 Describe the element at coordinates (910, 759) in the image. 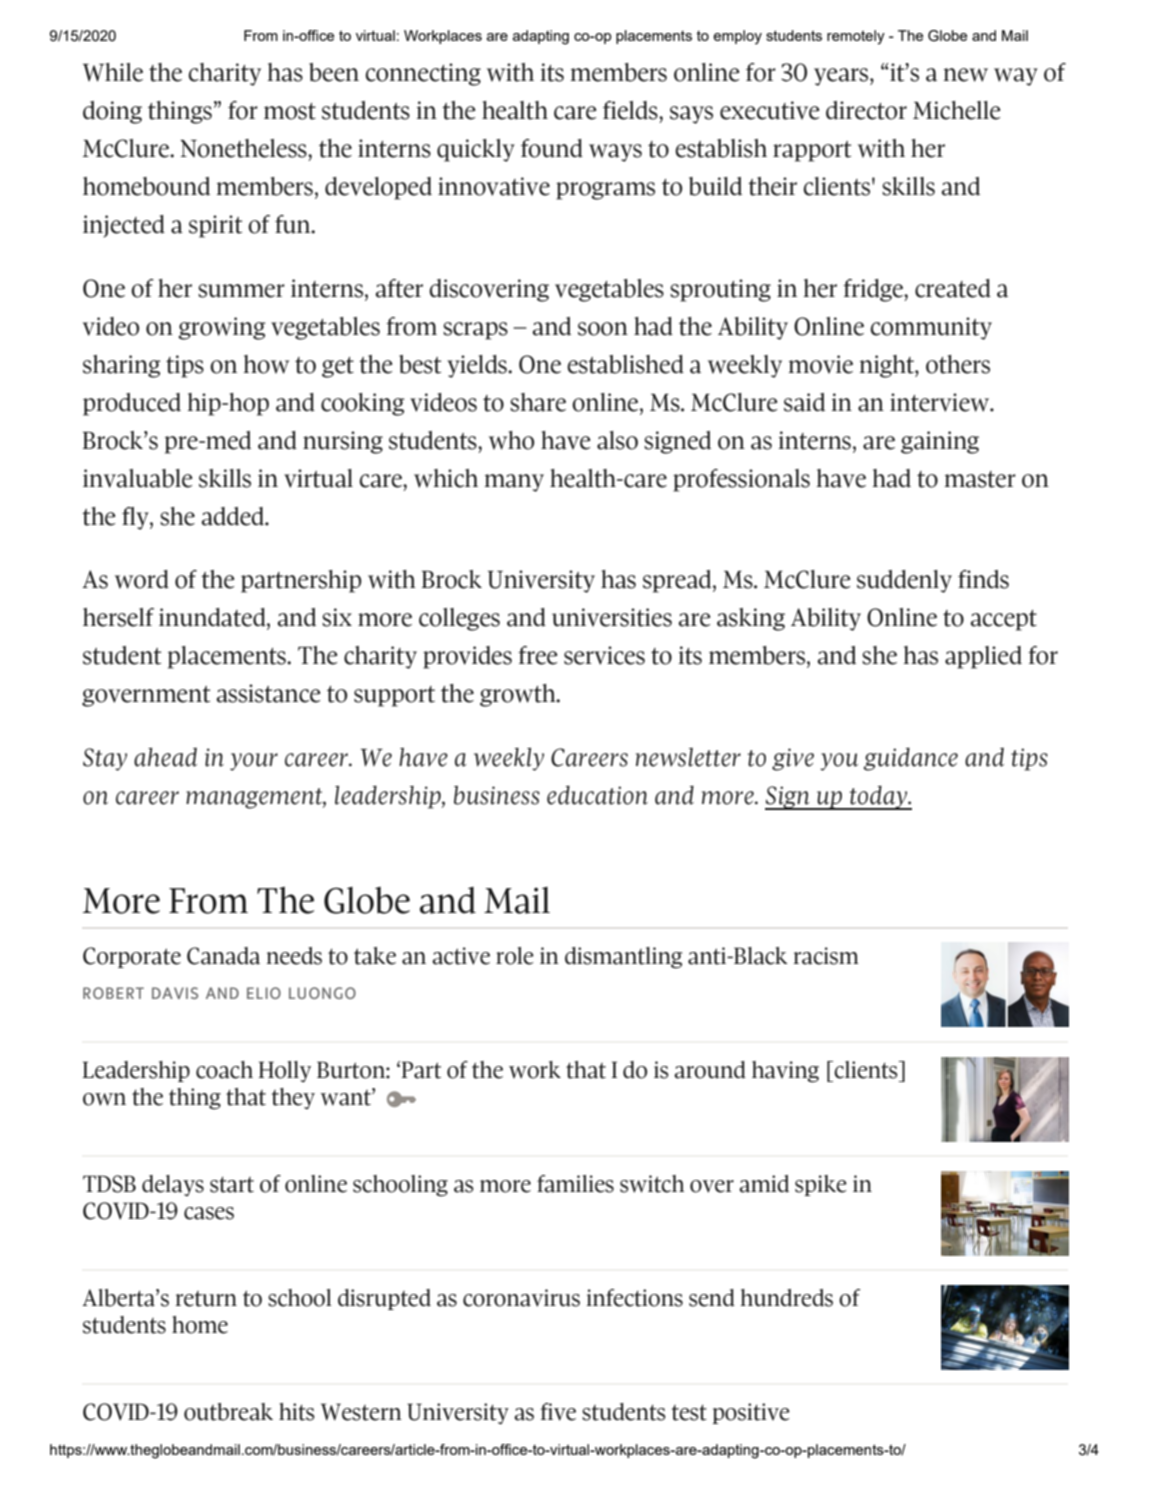

I see `guidance` at that location.
